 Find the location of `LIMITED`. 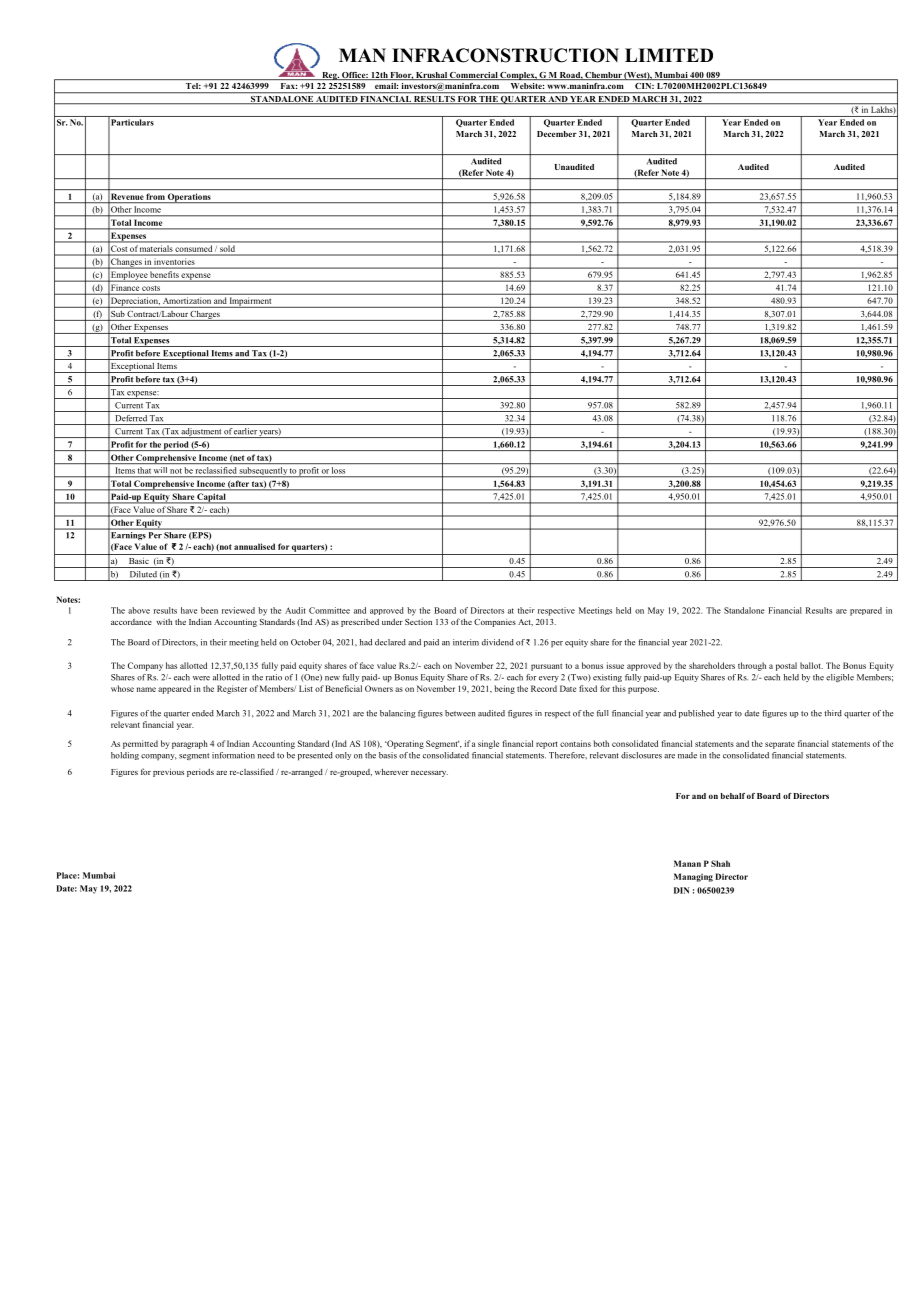

LIMITED is located at coordinates (669, 55).
